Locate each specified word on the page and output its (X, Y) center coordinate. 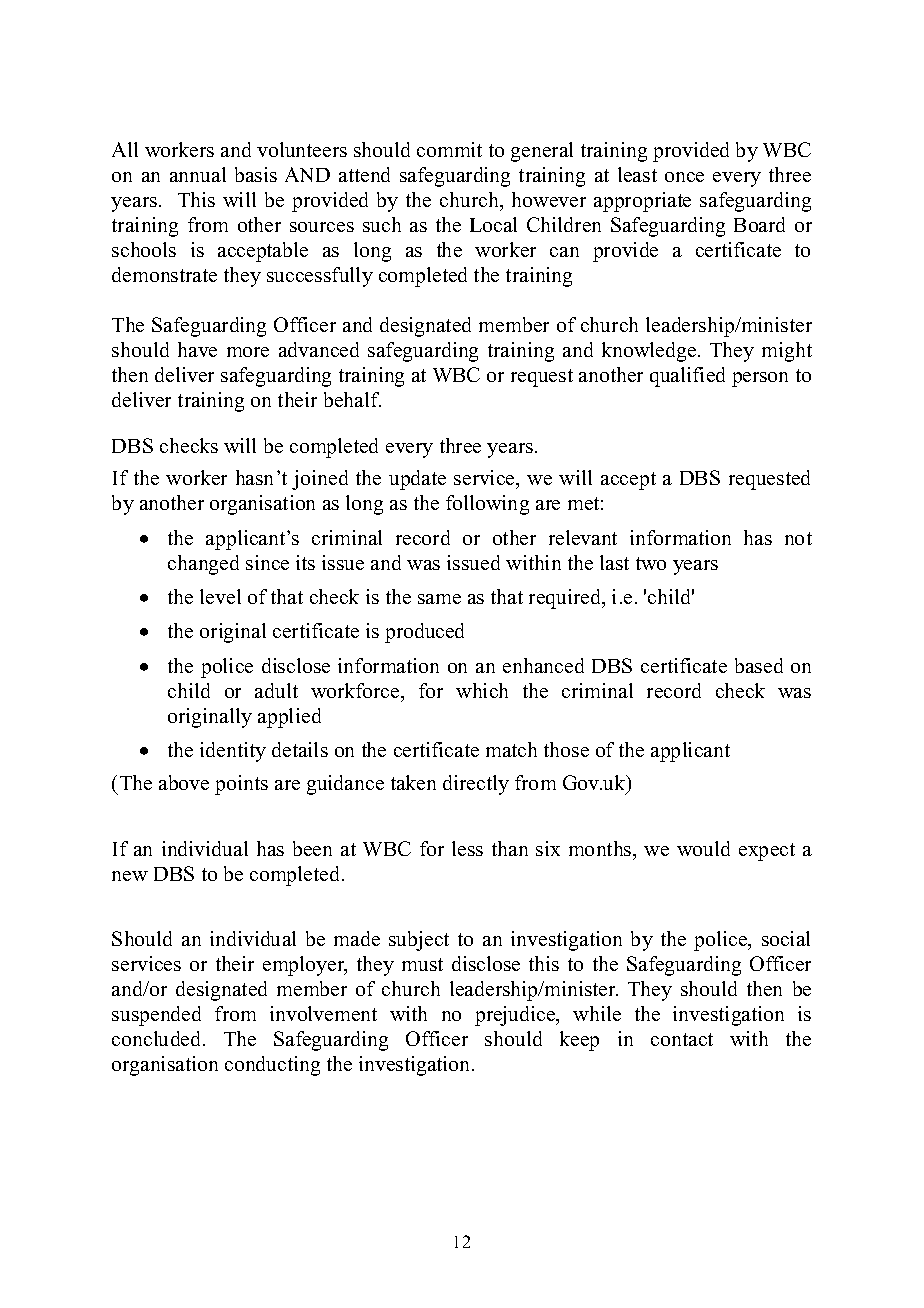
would (703, 848)
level (220, 596)
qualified (687, 377)
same (439, 599)
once (684, 177)
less (467, 848)
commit (449, 149)
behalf (352, 399)
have (197, 349)
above (184, 782)
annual (198, 174)
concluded (158, 1038)
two (651, 563)
